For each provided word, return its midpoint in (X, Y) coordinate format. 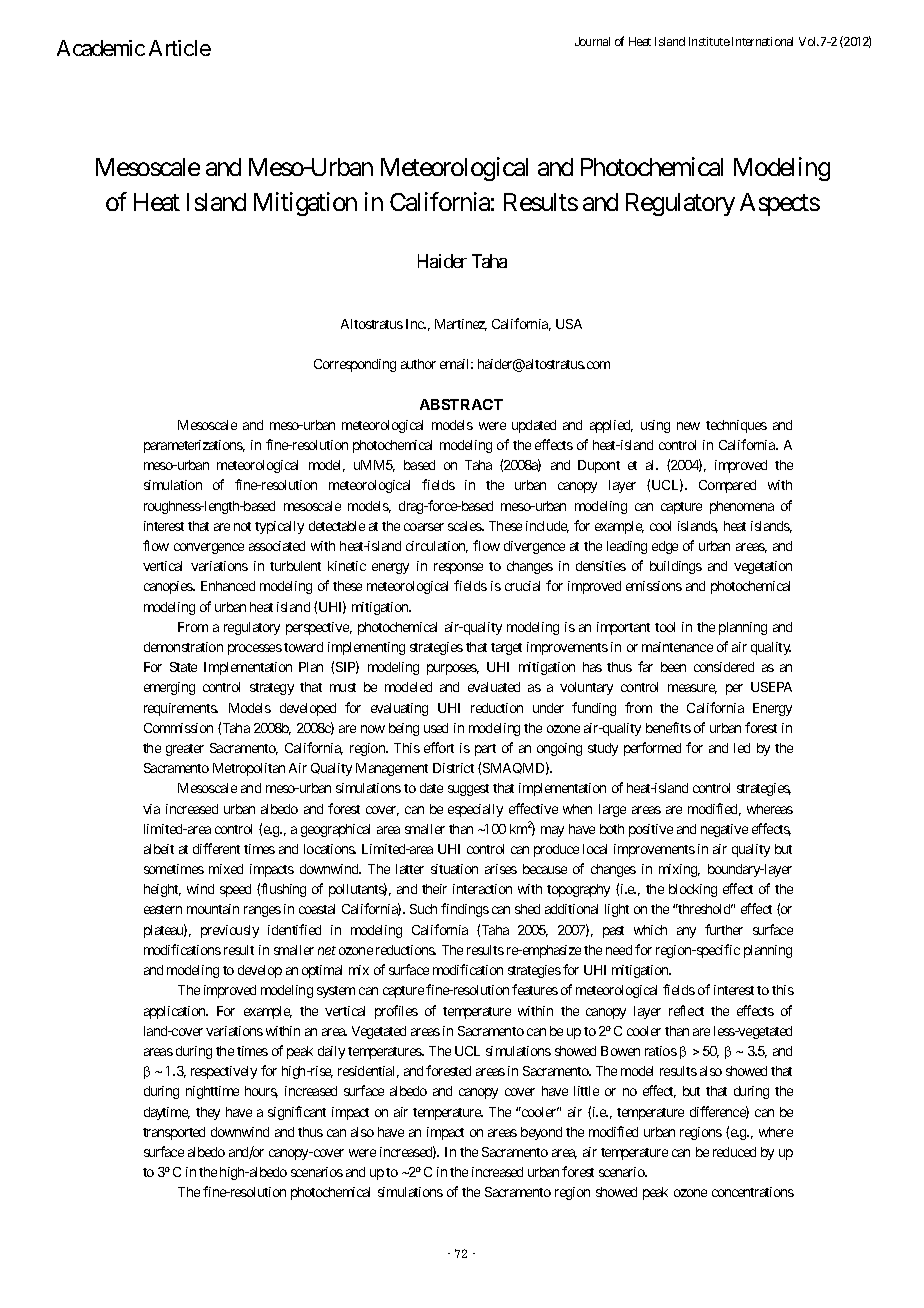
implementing (366, 648)
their (434, 889)
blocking (693, 890)
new (688, 426)
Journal (592, 41)
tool (665, 627)
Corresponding (355, 365)
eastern (163, 909)
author (418, 364)
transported (174, 1133)
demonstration (183, 647)
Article (180, 48)
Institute (709, 41)
